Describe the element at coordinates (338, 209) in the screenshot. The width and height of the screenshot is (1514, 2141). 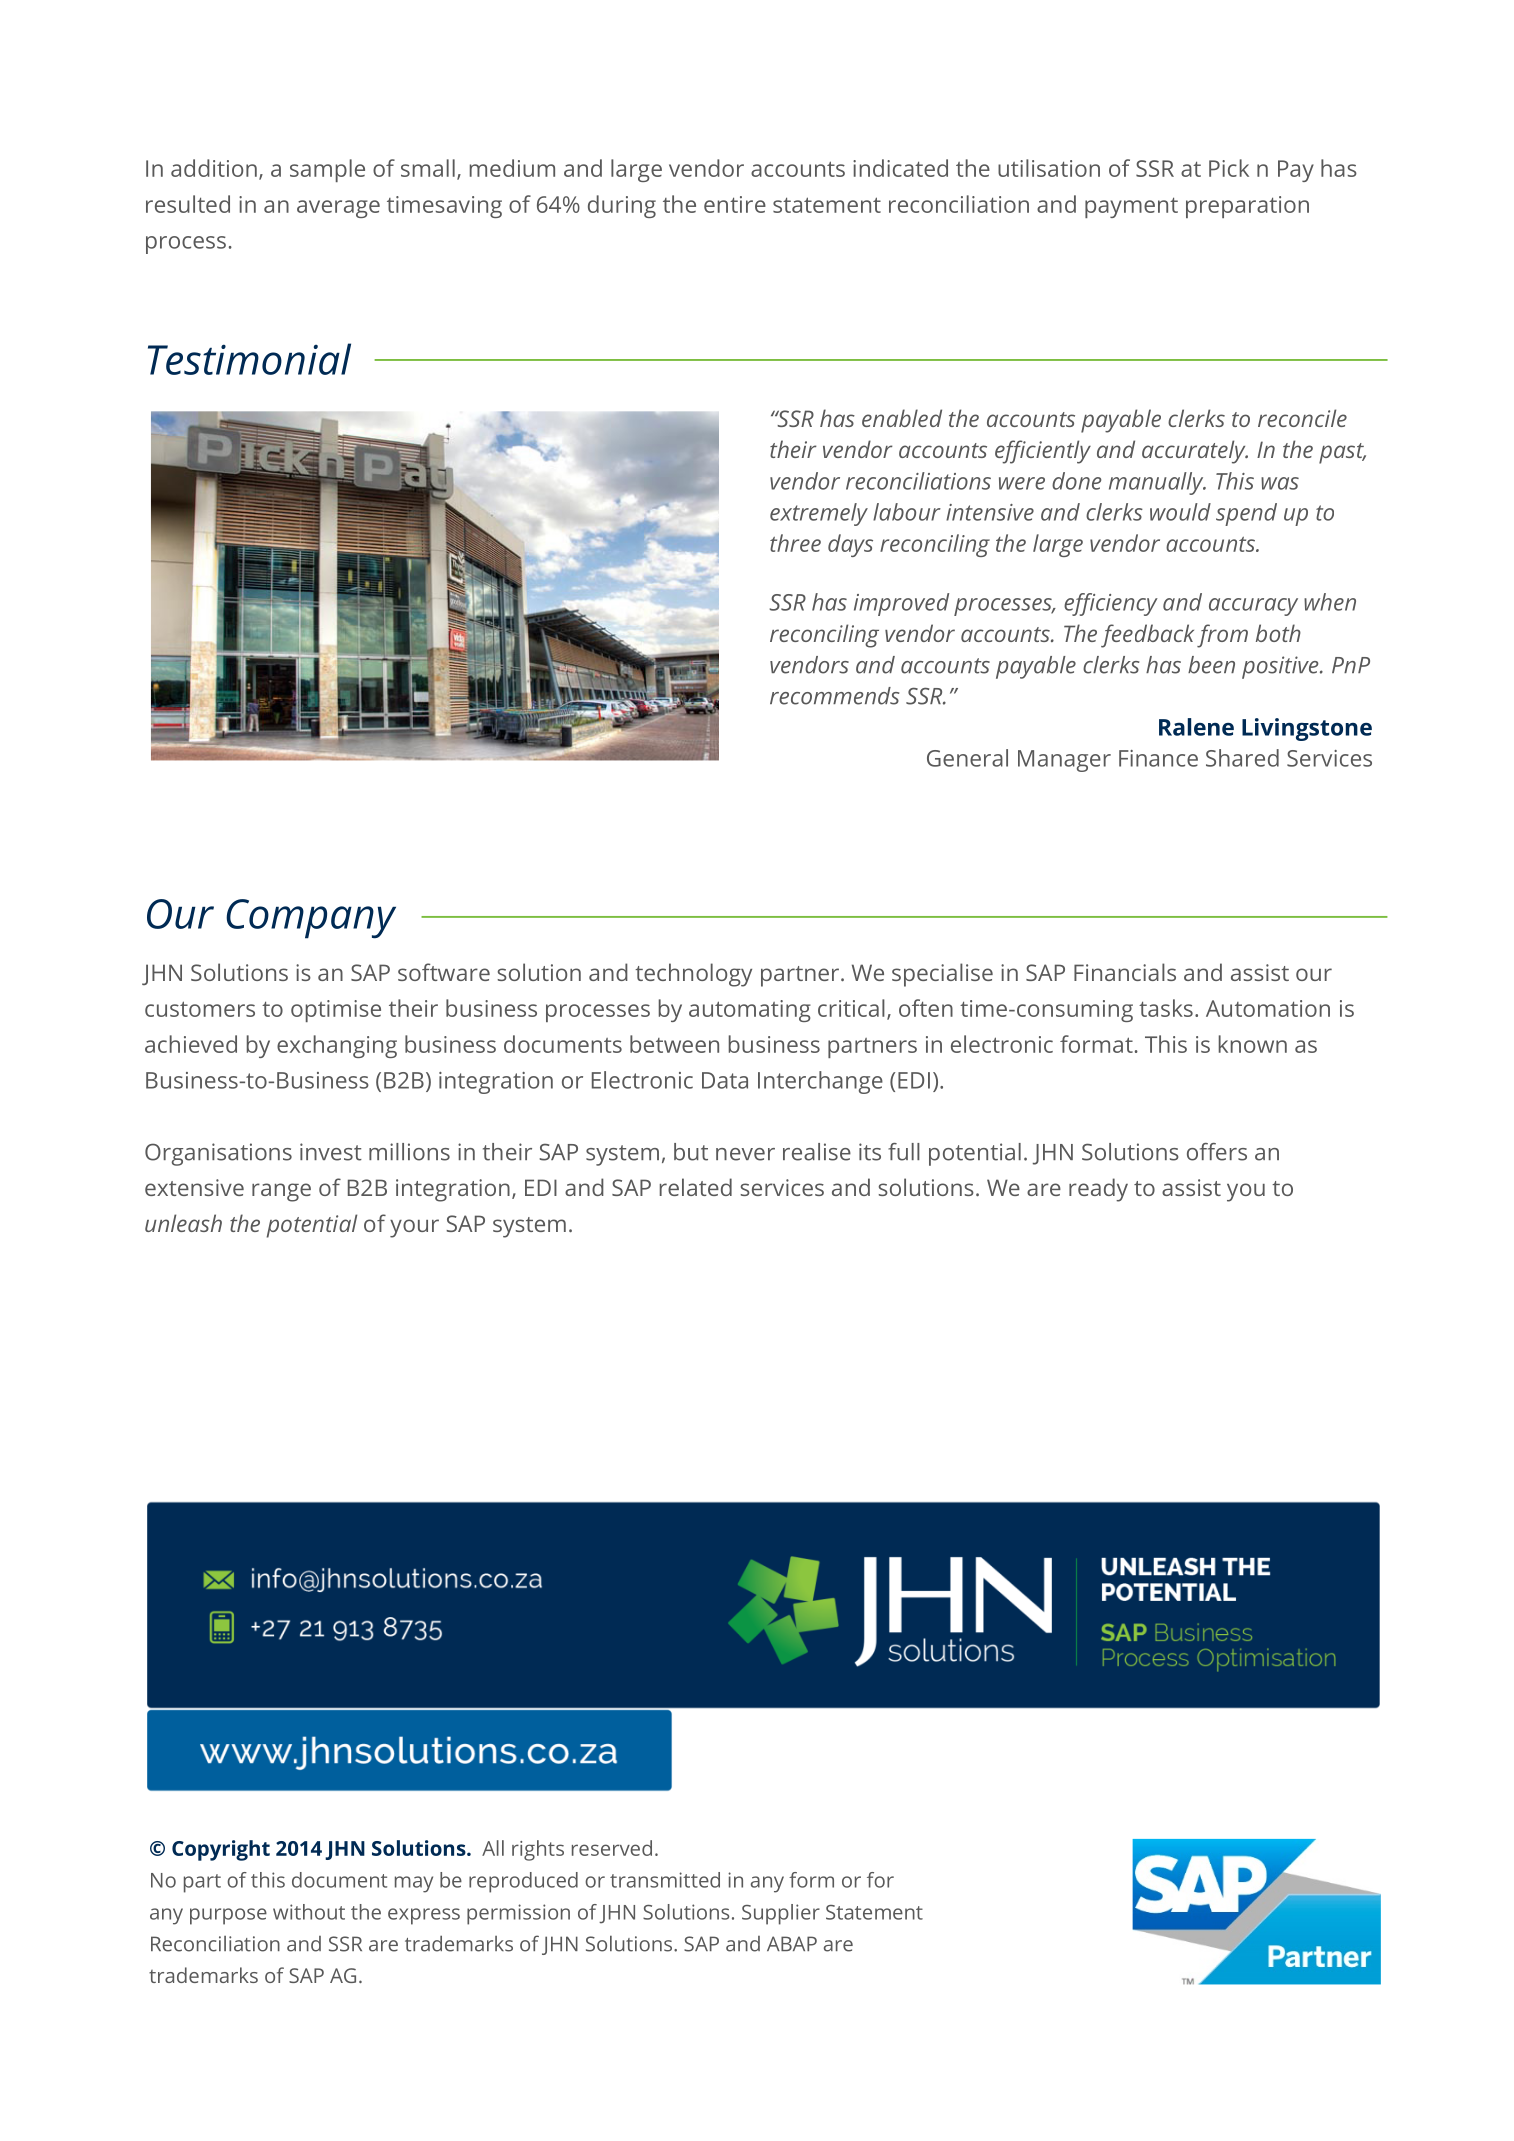
I see `average` at that location.
